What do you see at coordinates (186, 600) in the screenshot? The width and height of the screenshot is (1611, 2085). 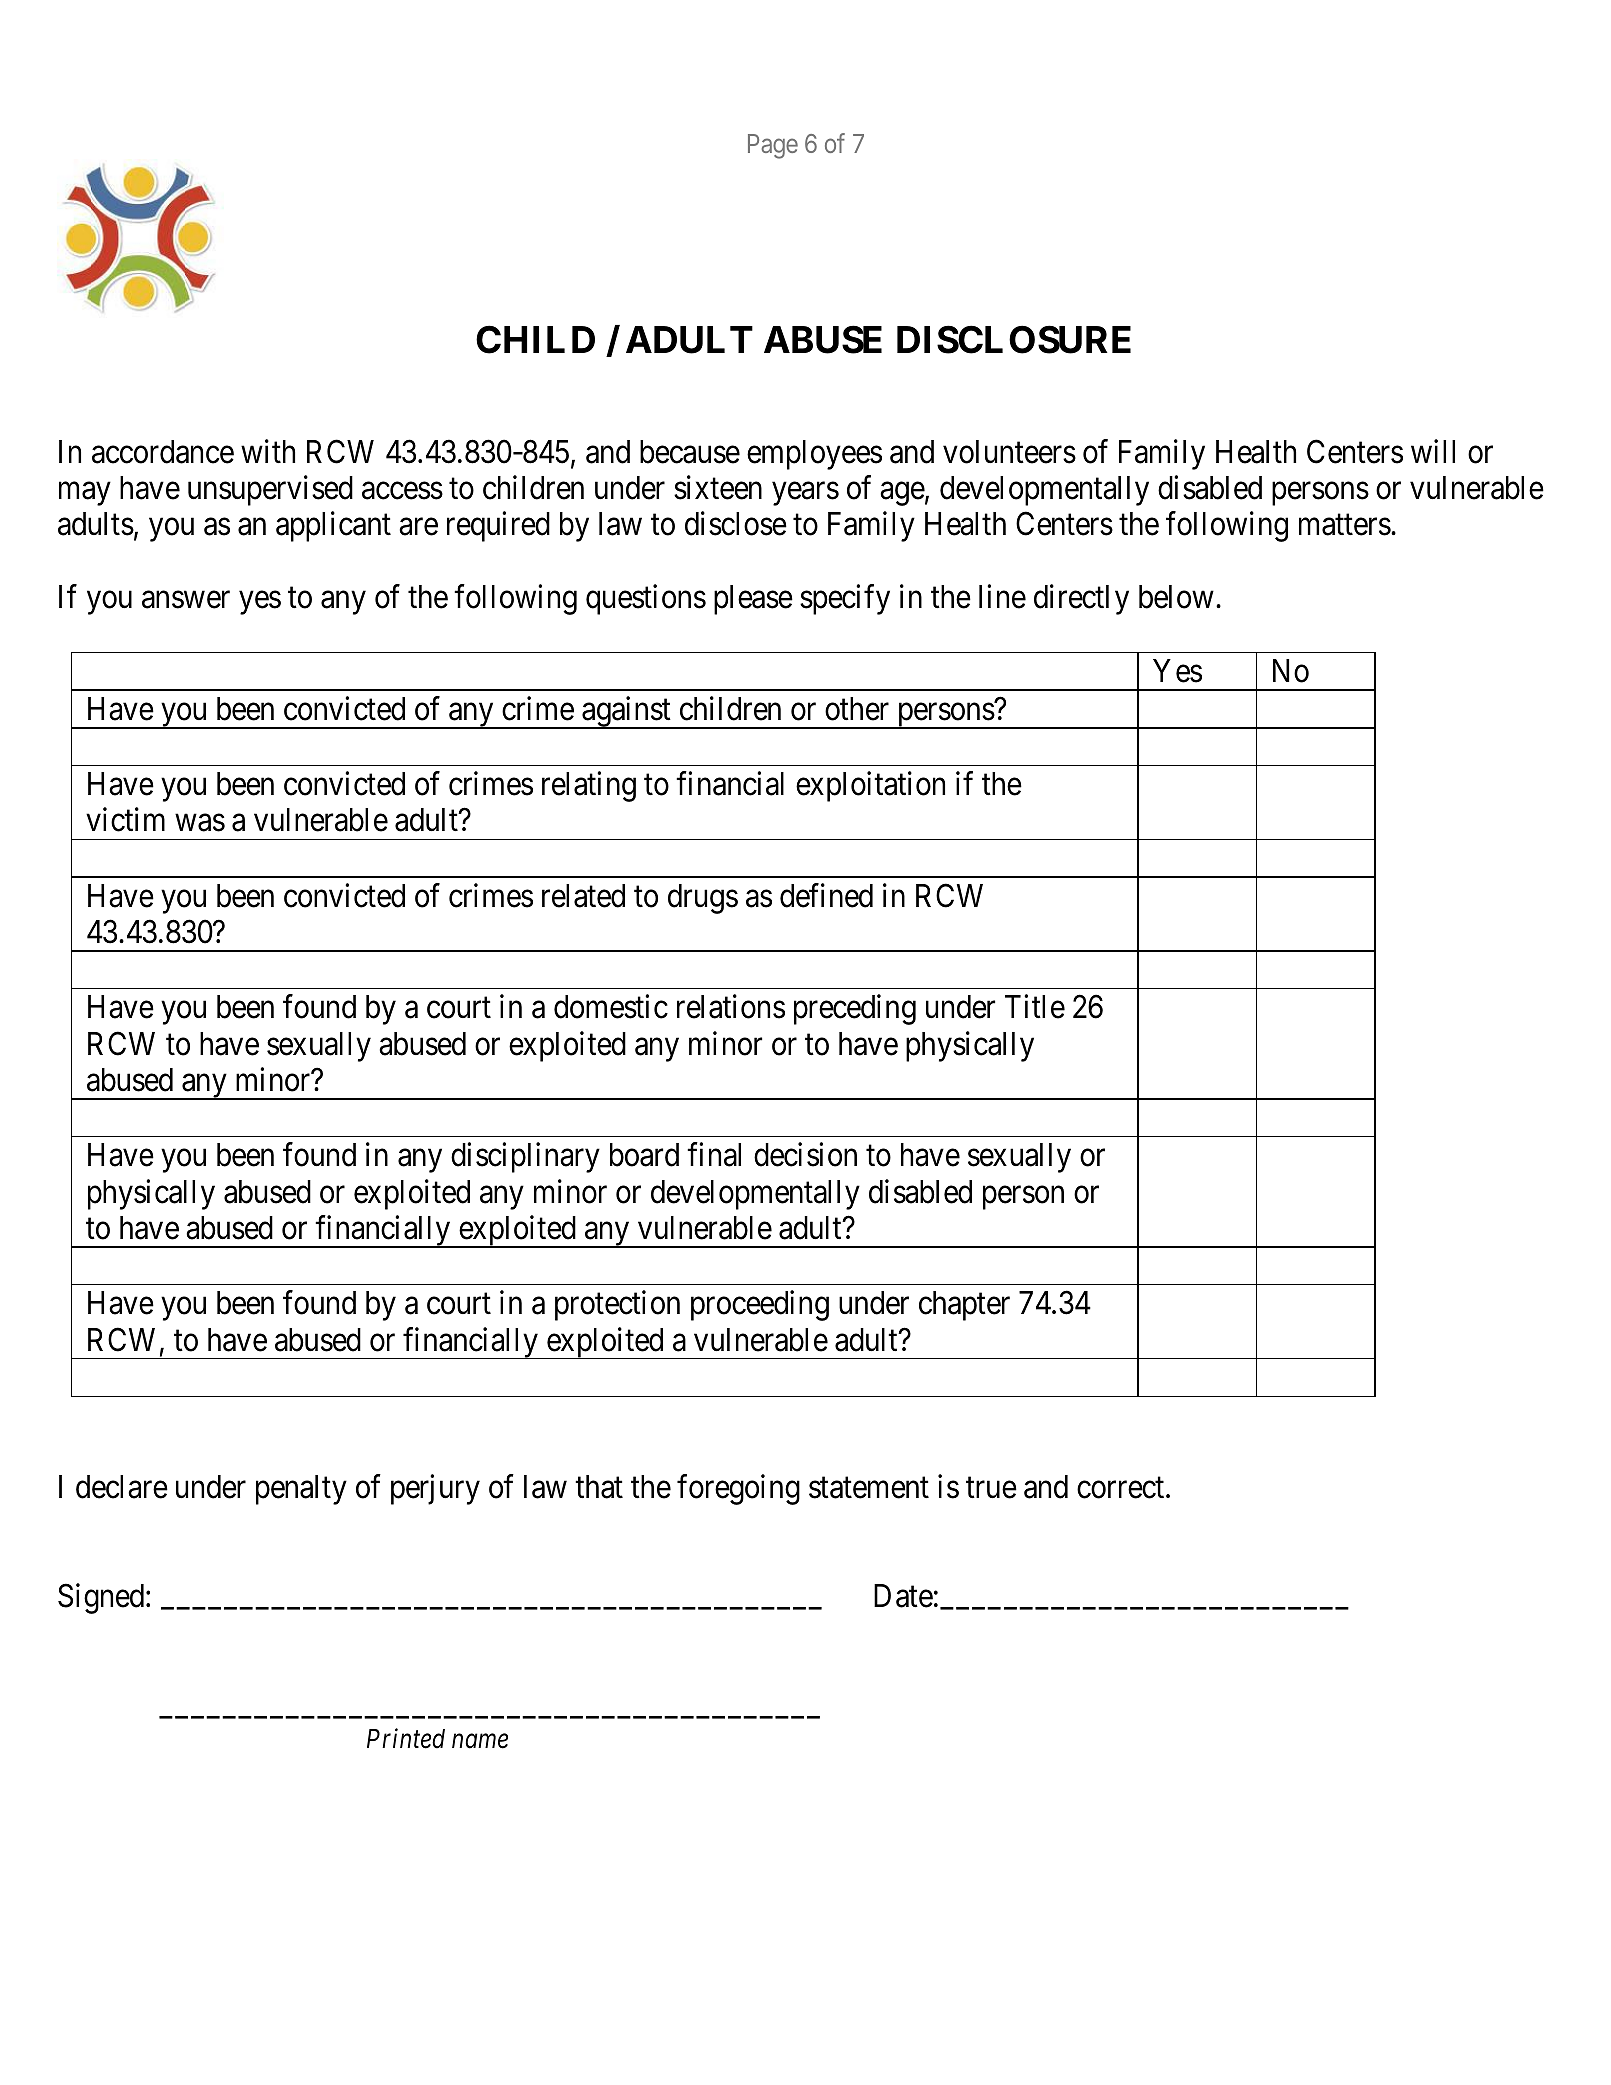 I see `answer` at bounding box center [186, 600].
